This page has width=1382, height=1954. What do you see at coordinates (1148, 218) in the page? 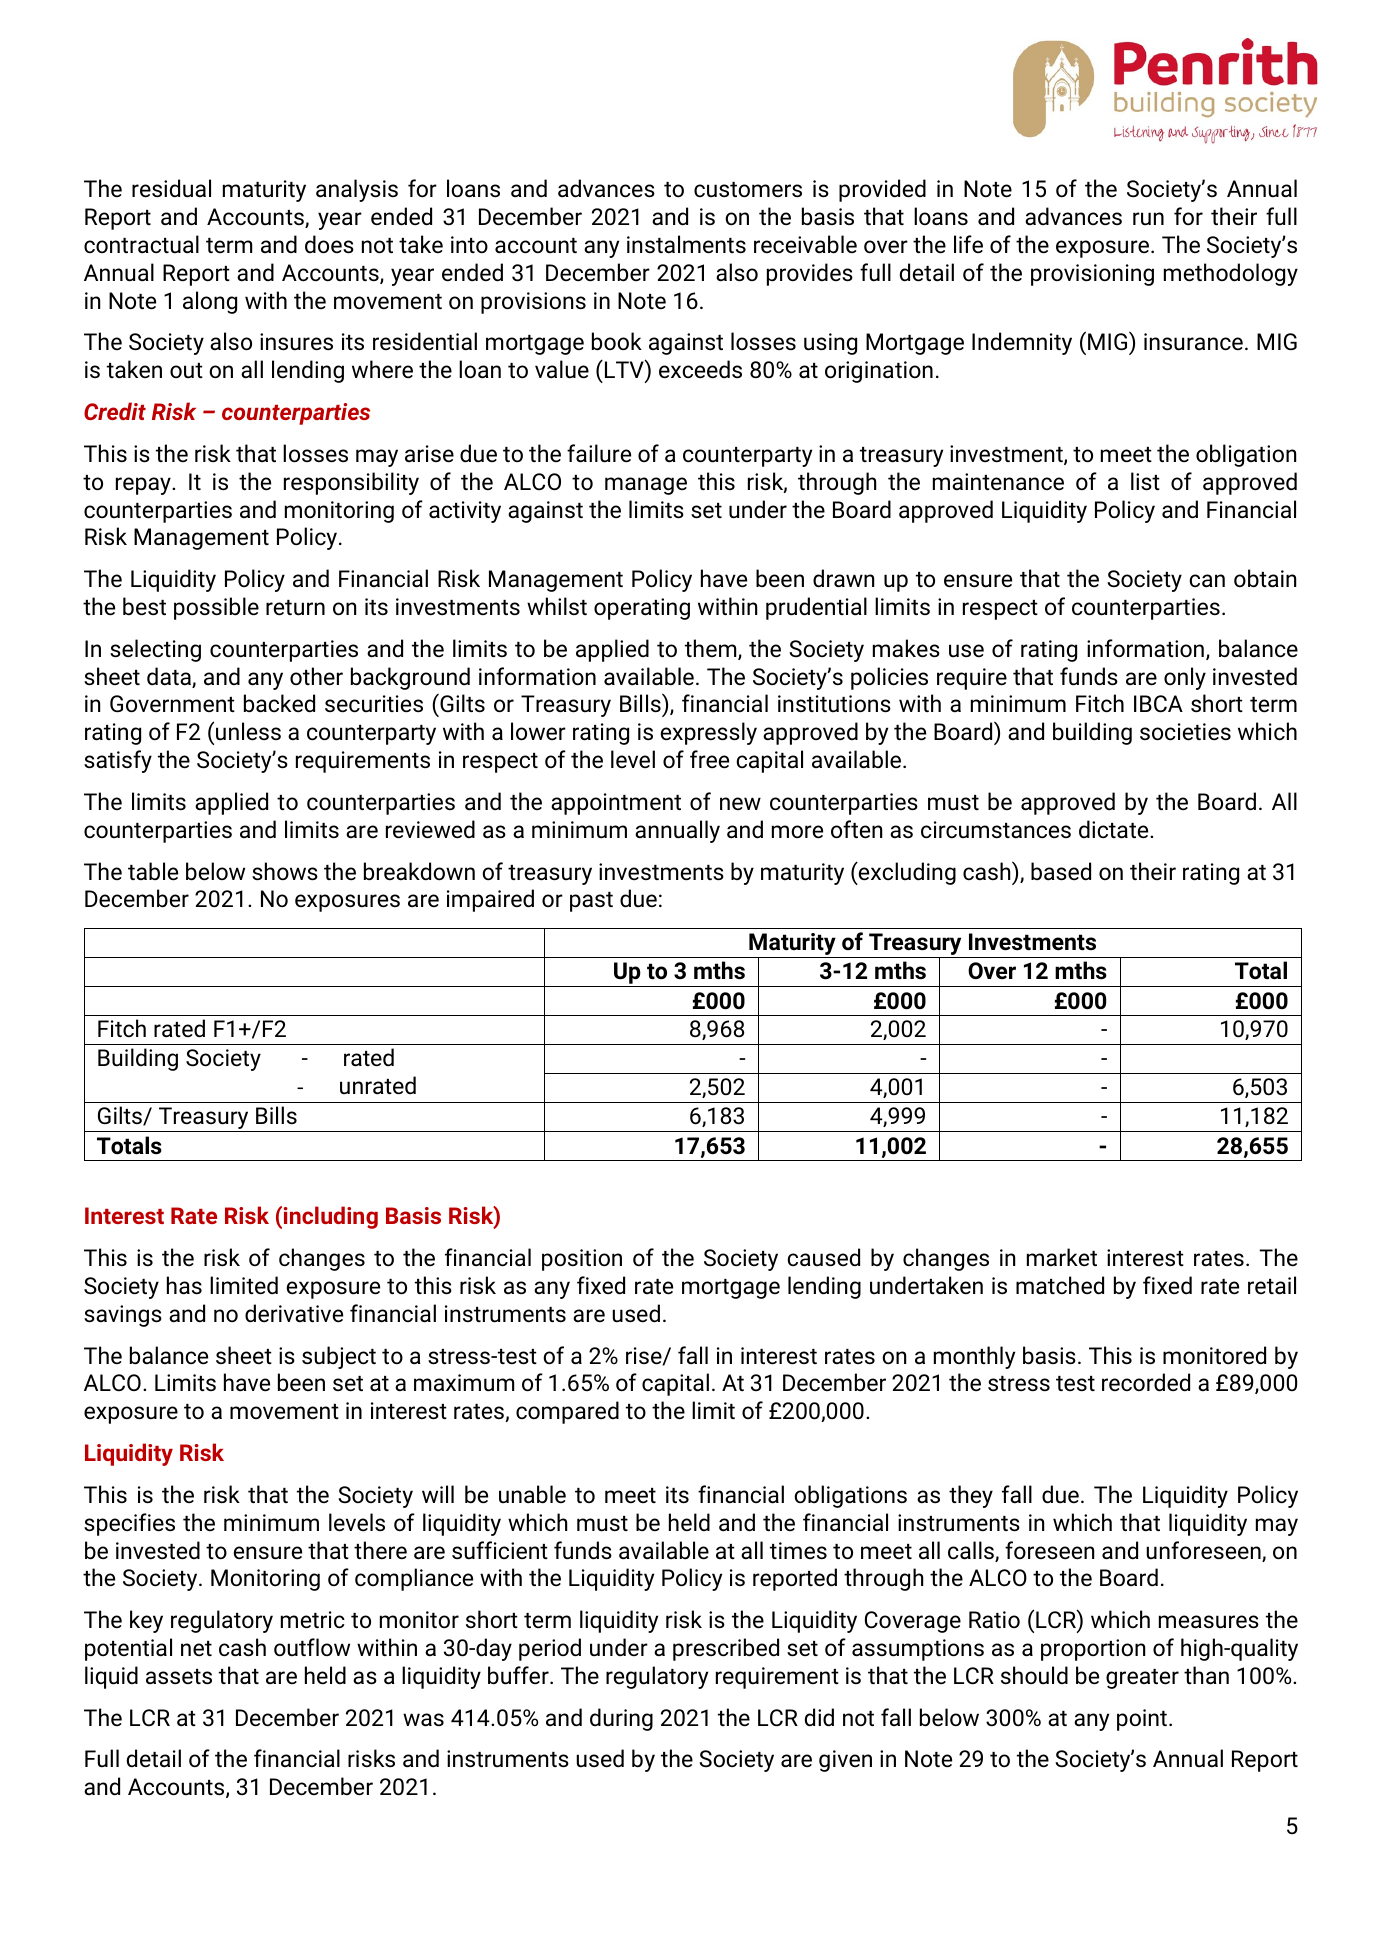
I see `run` at bounding box center [1148, 218].
